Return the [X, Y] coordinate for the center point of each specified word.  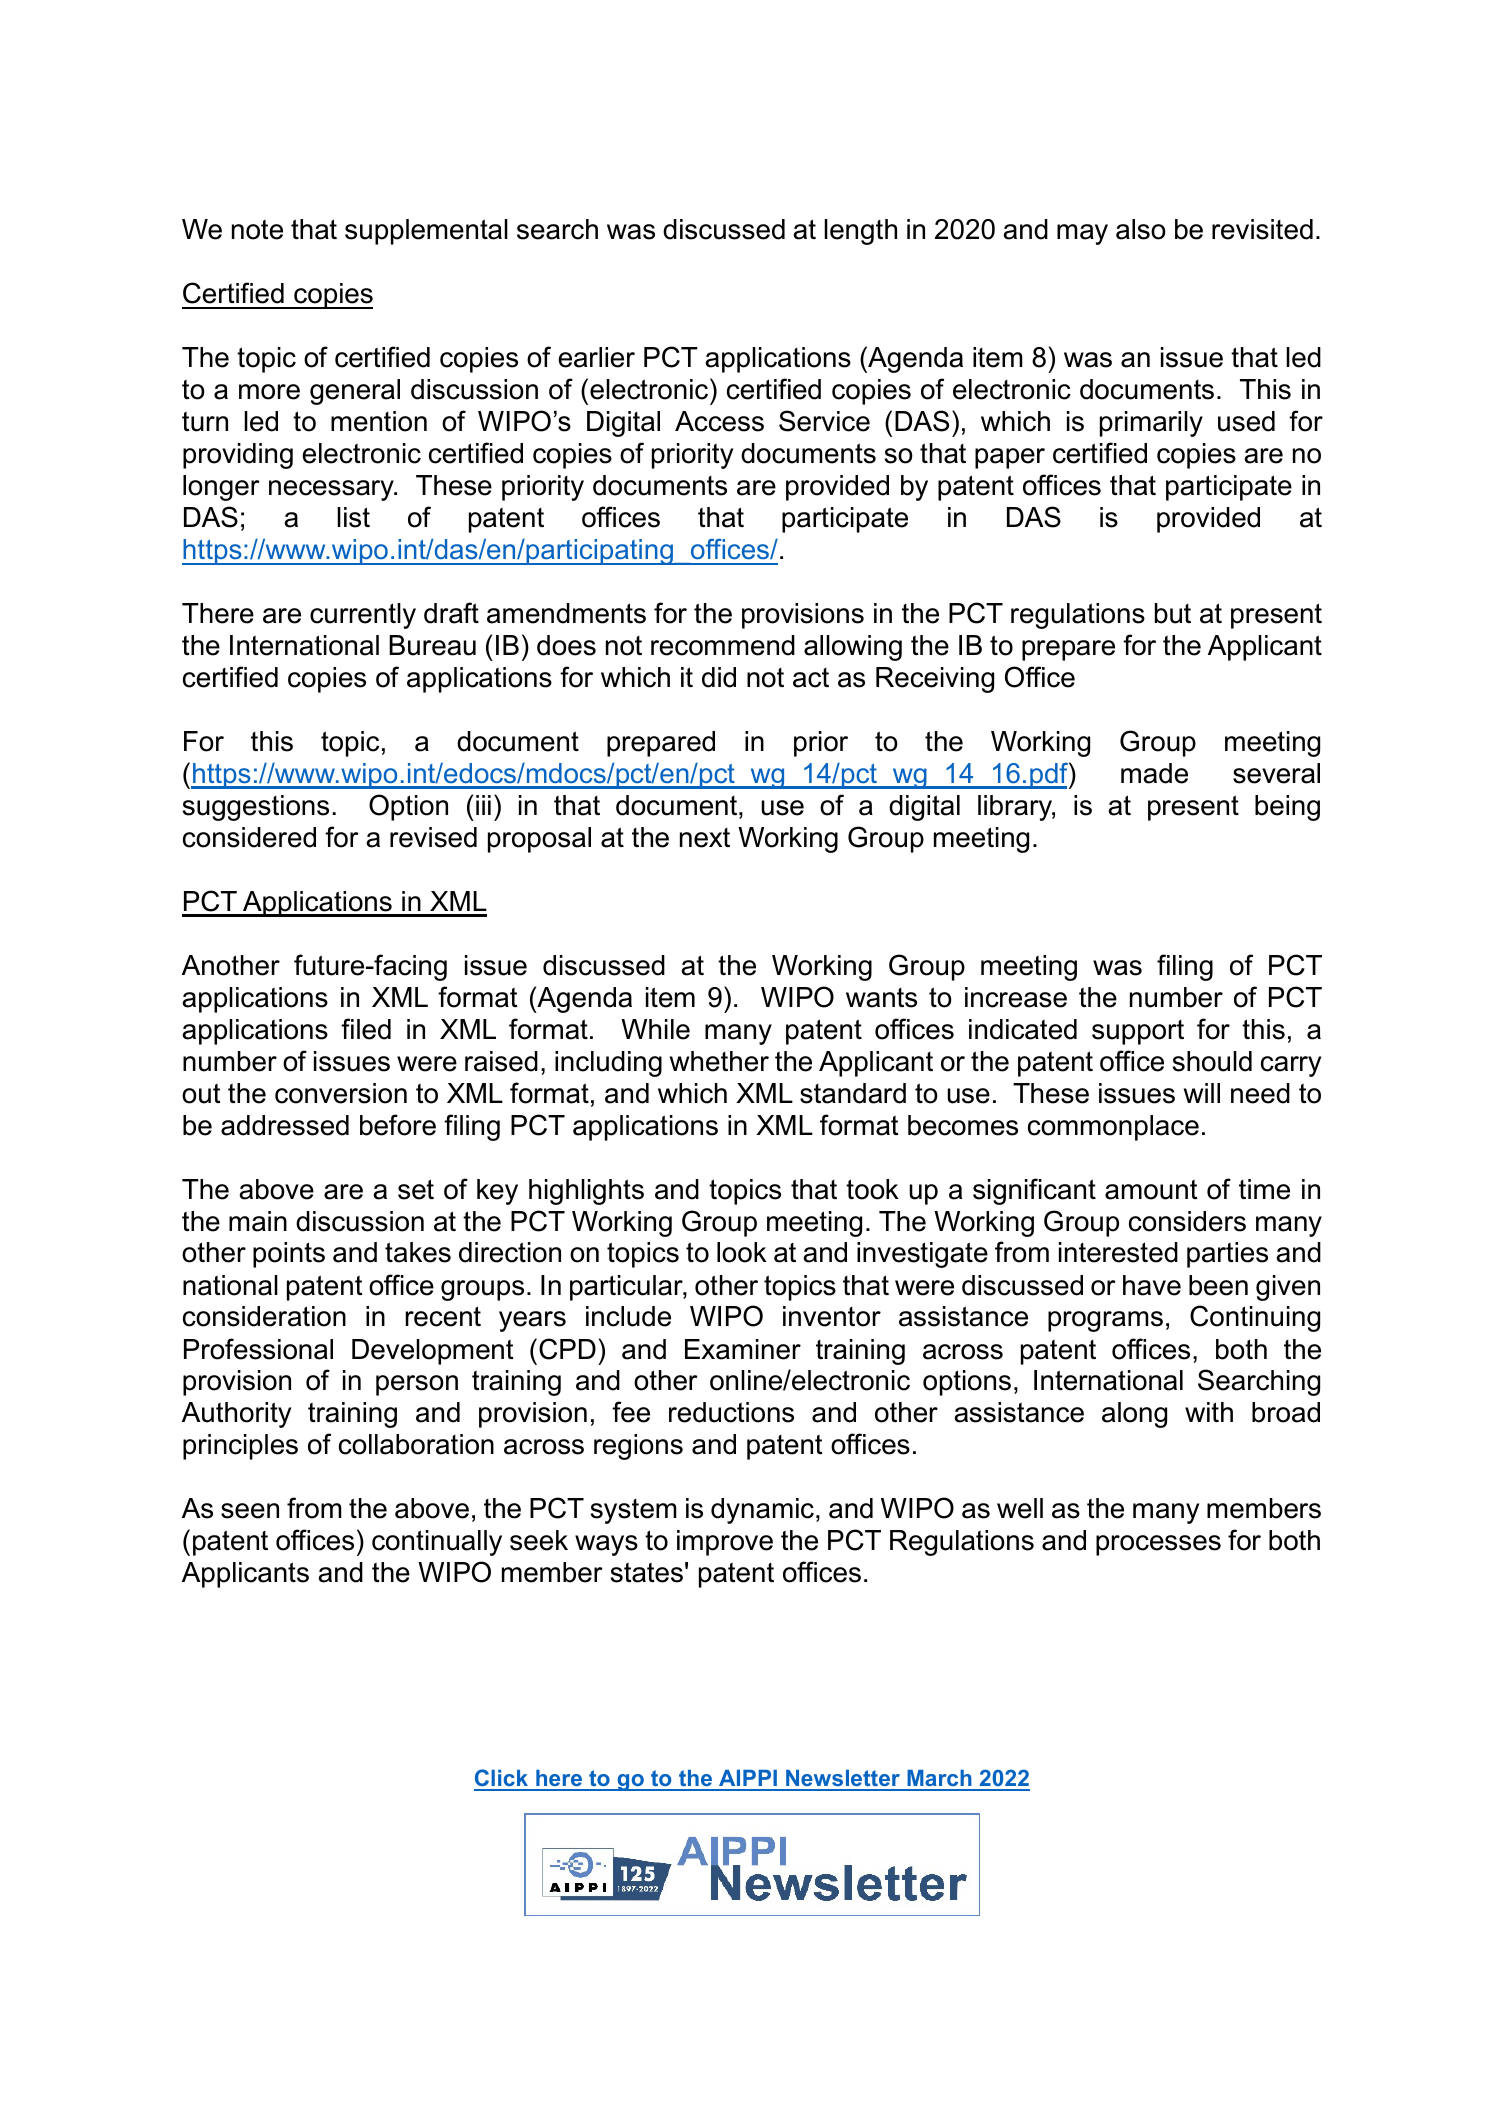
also [1141, 229]
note [257, 230]
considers [1187, 1221]
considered [249, 837]
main [258, 1221]
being [1287, 808]
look [742, 1252]
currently [363, 616]
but [1173, 613]
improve [725, 1543]
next [705, 838]
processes [1158, 1545]
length [860, 232]
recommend [723, 645]
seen [250, 1511]
